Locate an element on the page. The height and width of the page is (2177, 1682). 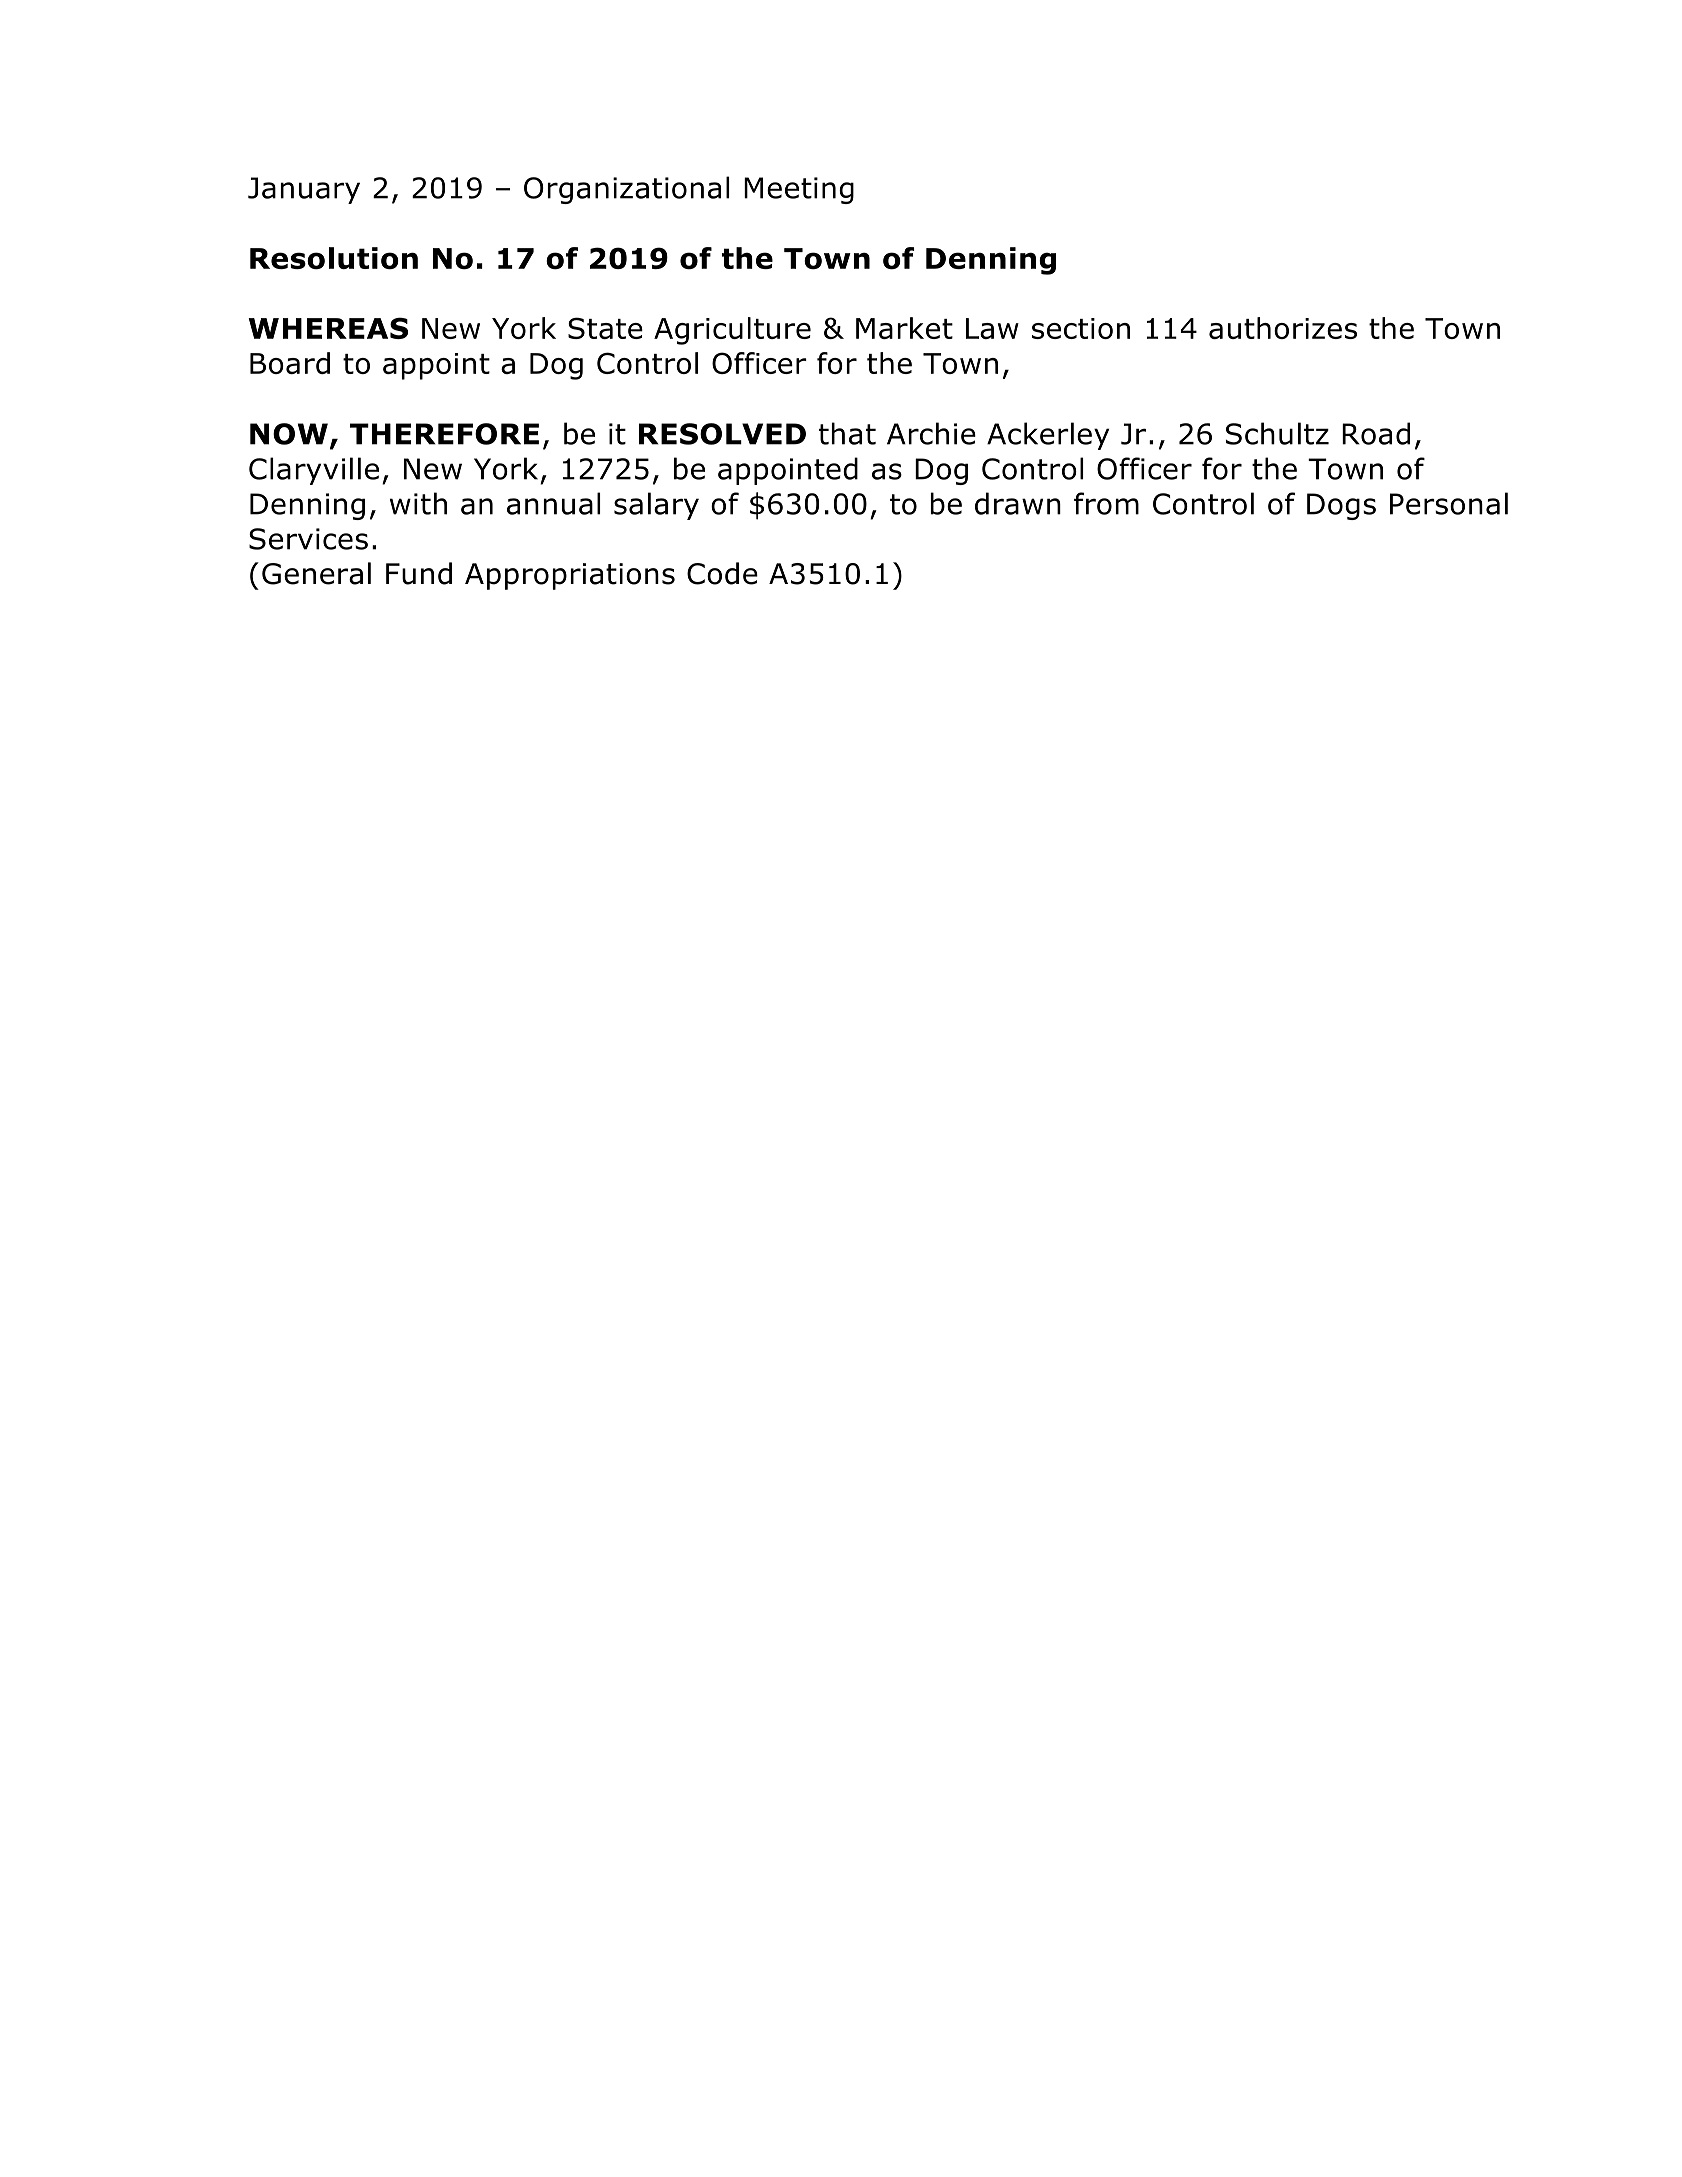
January is located at coordinates (304, 190).
